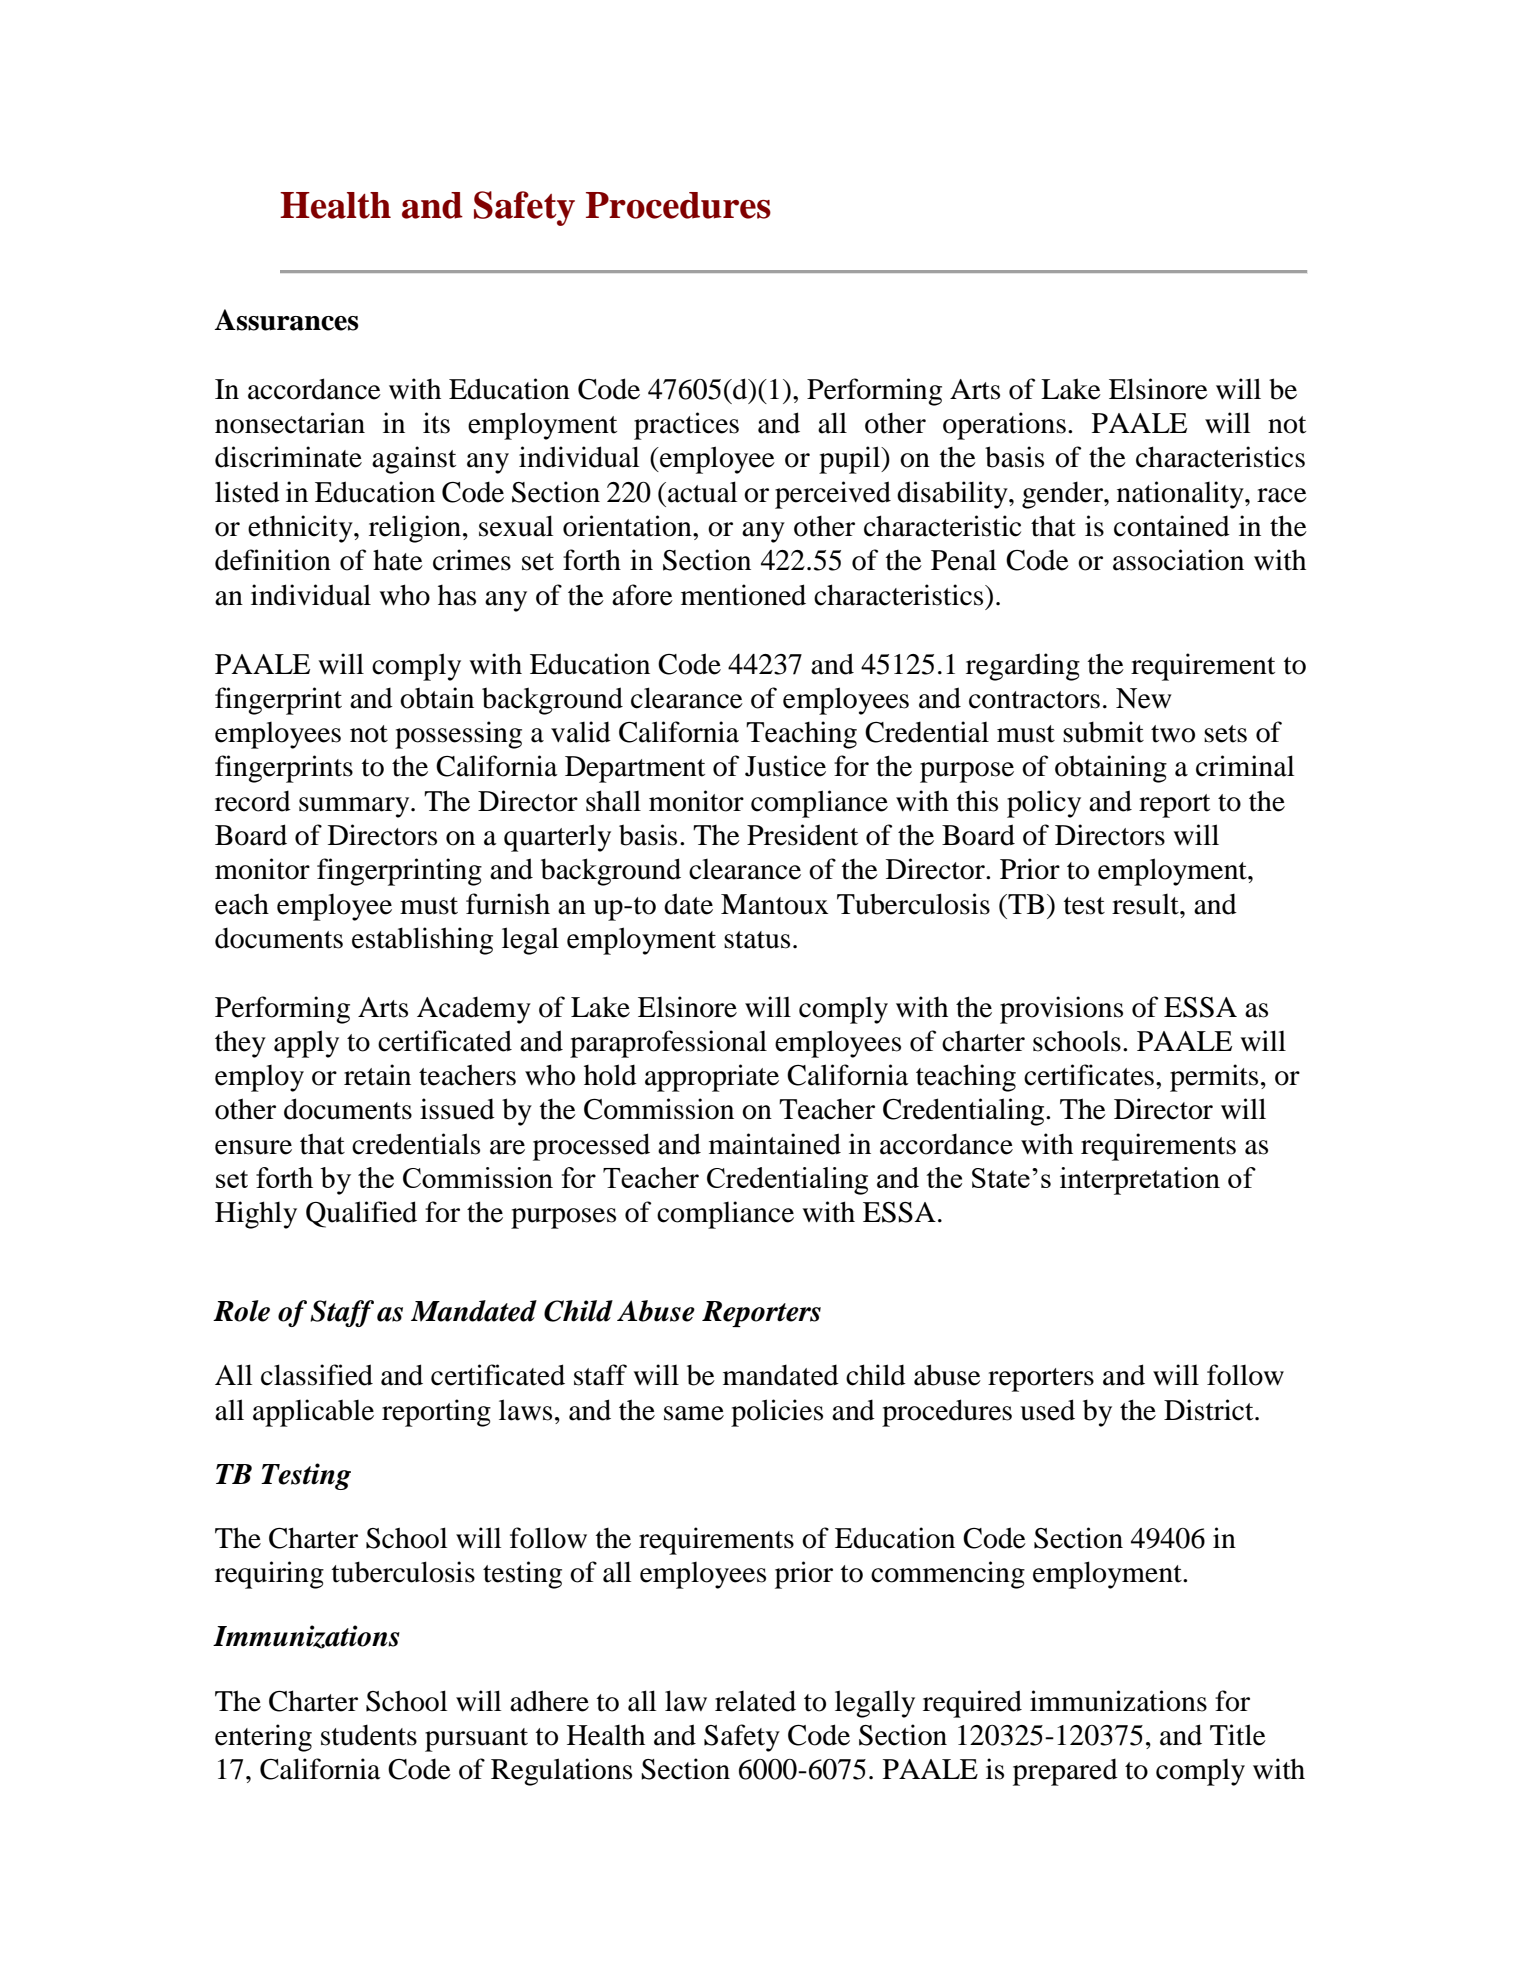 This screenshot has height=1970, width=1522. Describe the element at coordinates (686, 426) in the screenshot. I see `practices` at that location.
